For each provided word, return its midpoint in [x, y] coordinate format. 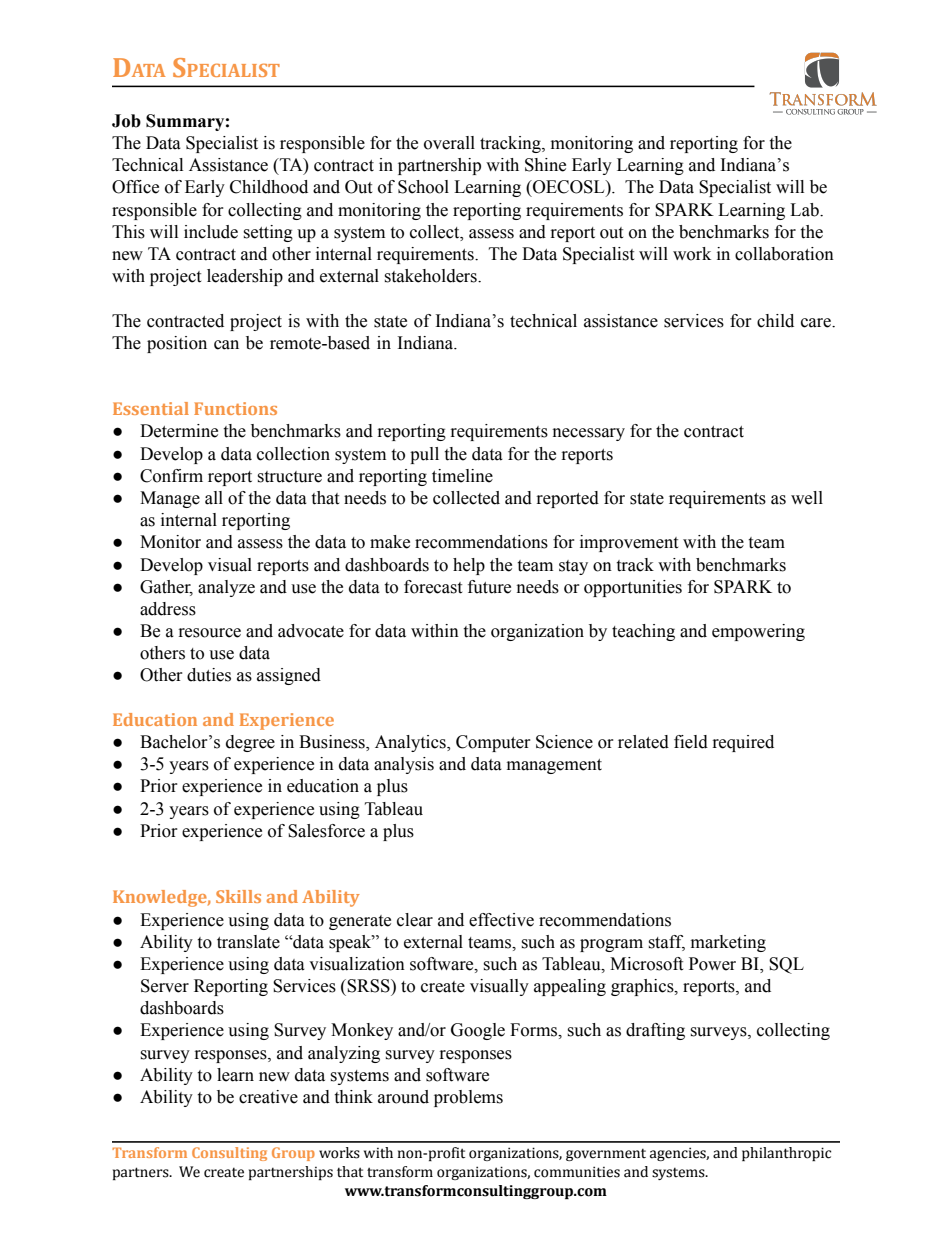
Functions [235, 408]
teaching [643, 632]
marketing [728, 943]
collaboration [784, 254]
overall [449, 143]
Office [135, 187]
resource [210, 633]
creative [268, 1097]
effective [501, 920]
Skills [238, 896]
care [817, 323]
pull [424, 455]
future [489, 587]
